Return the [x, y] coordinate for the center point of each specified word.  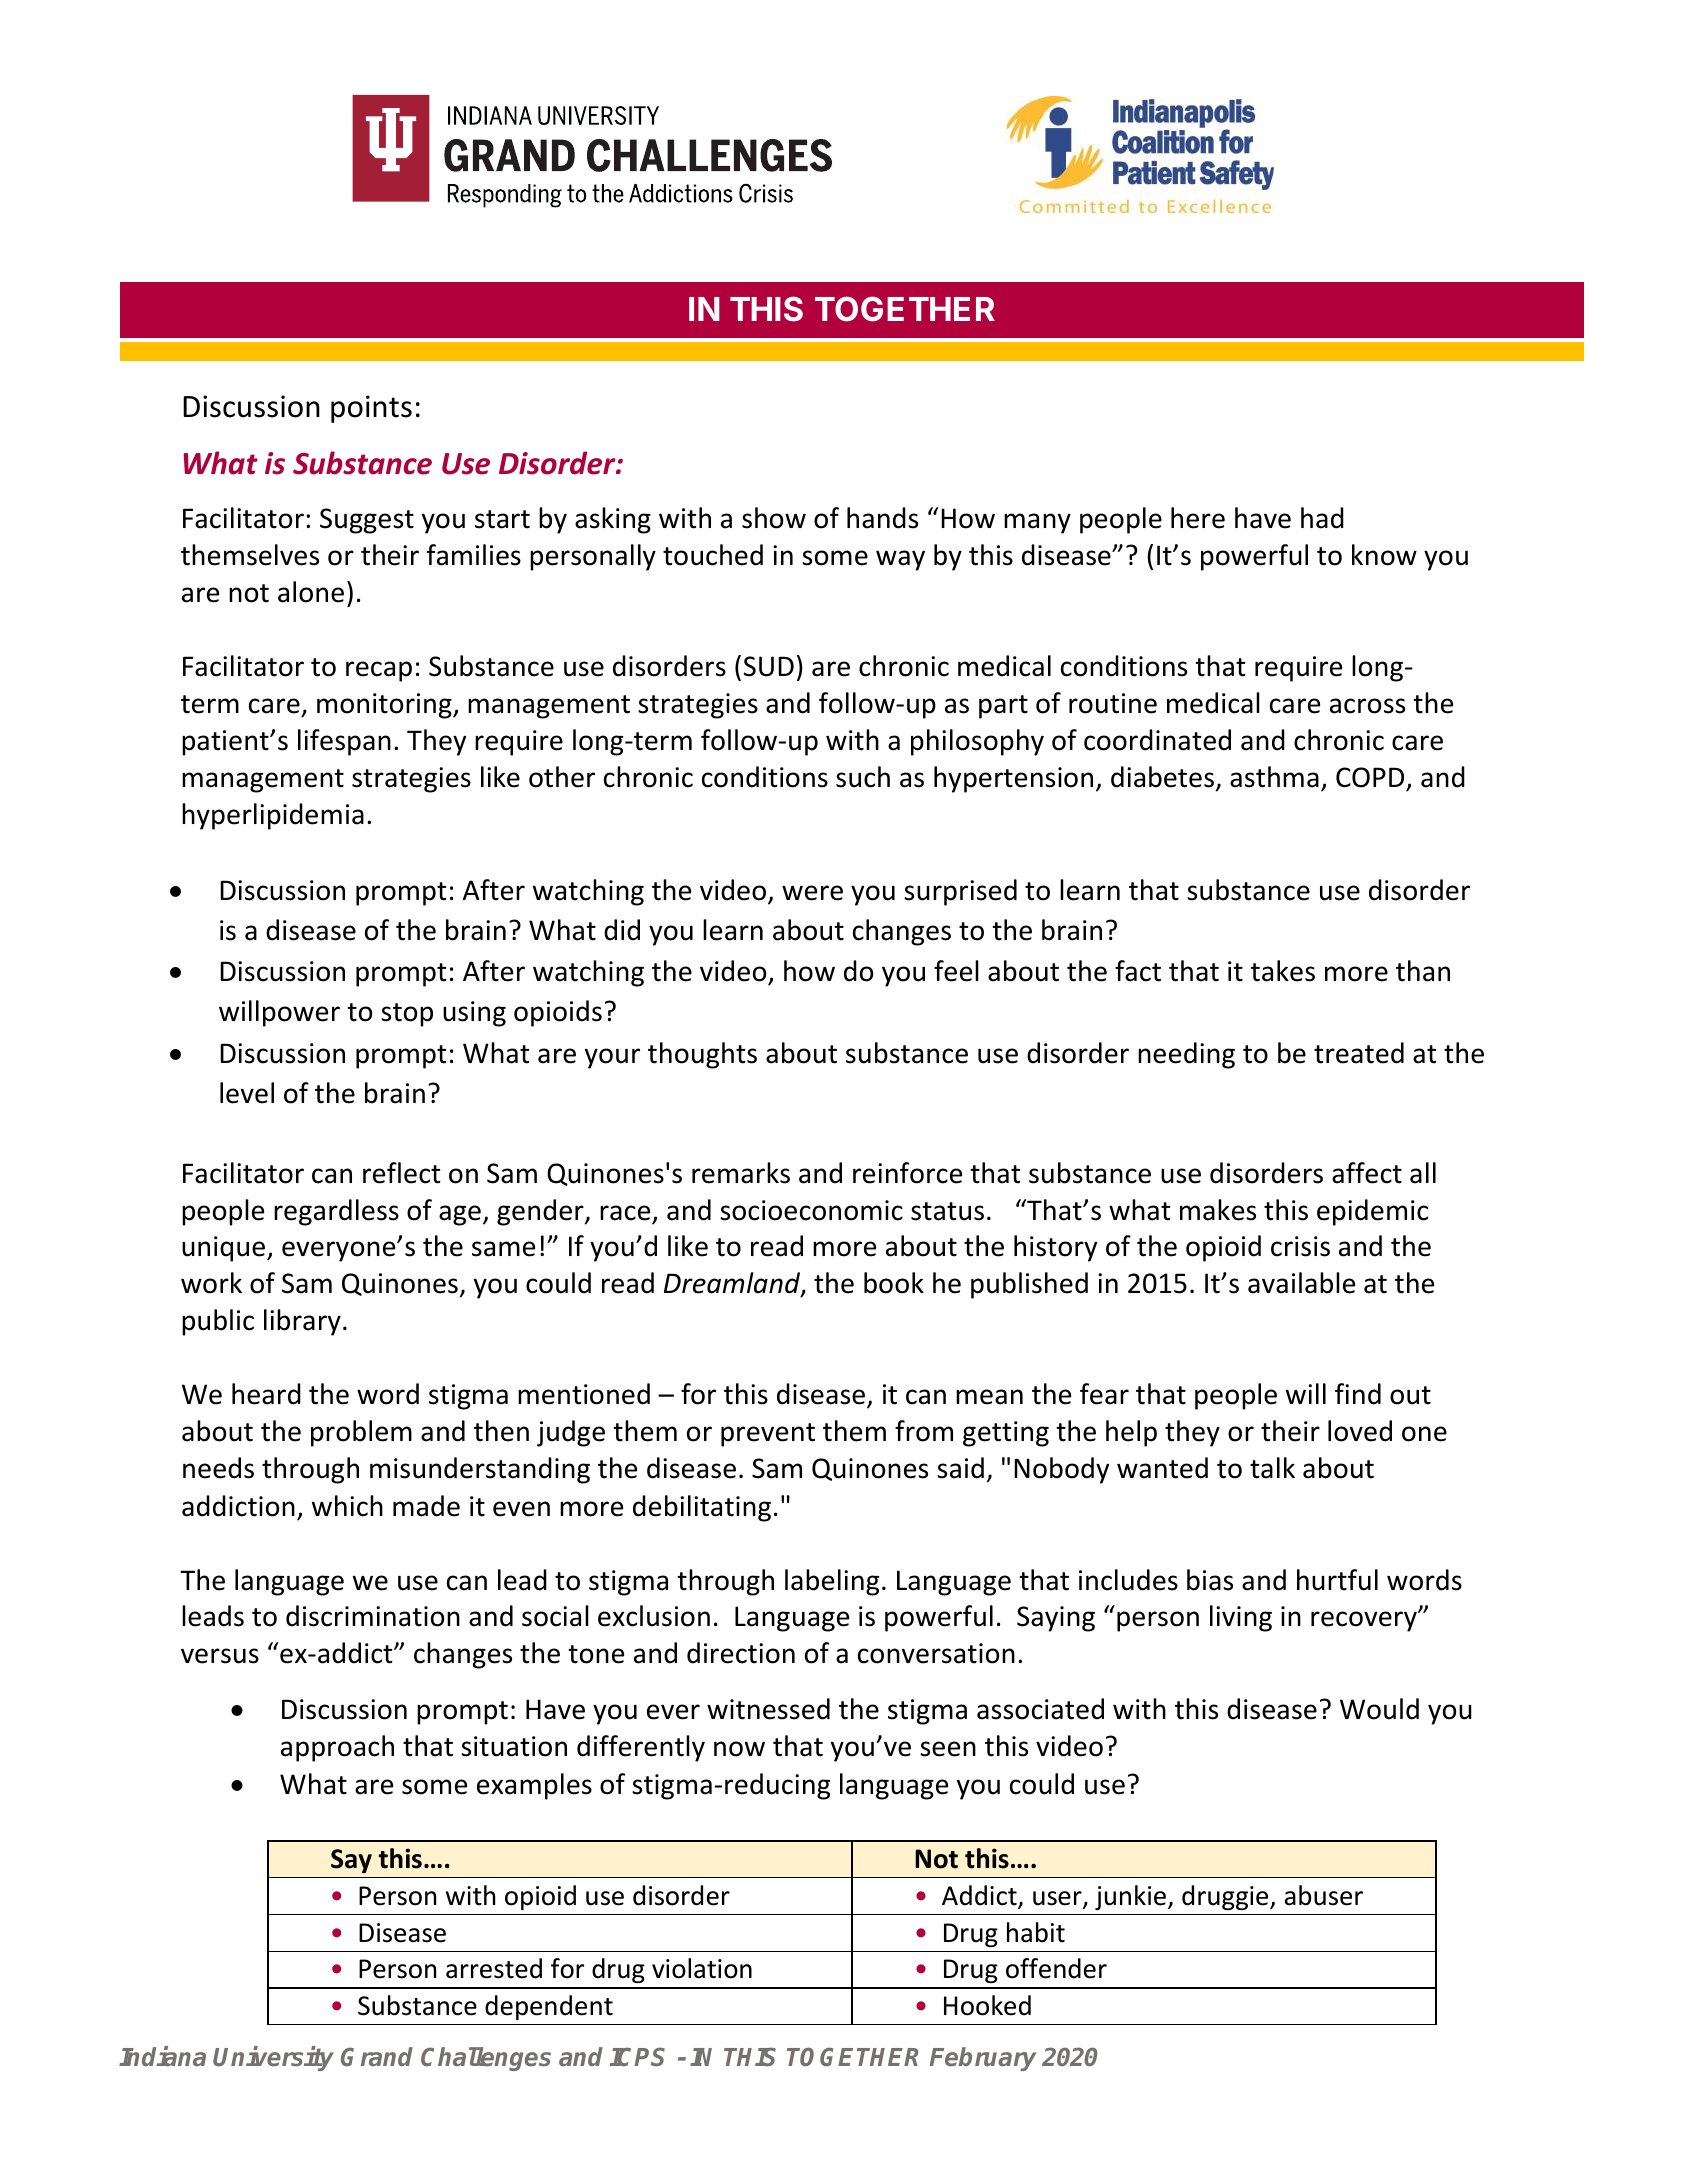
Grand [377, 2056]
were [812, 893]
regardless [336, 1212]
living [1241, 1618]
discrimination [373, 1616]
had [1322, 518]
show [774, 518]
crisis [1300, 1246]
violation [702, 1968]
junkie [1132, 1897]
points [371, 409]
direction [741, 1653]
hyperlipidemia [273, 816]
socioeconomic [811, 1210]
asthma [1274, 777]
